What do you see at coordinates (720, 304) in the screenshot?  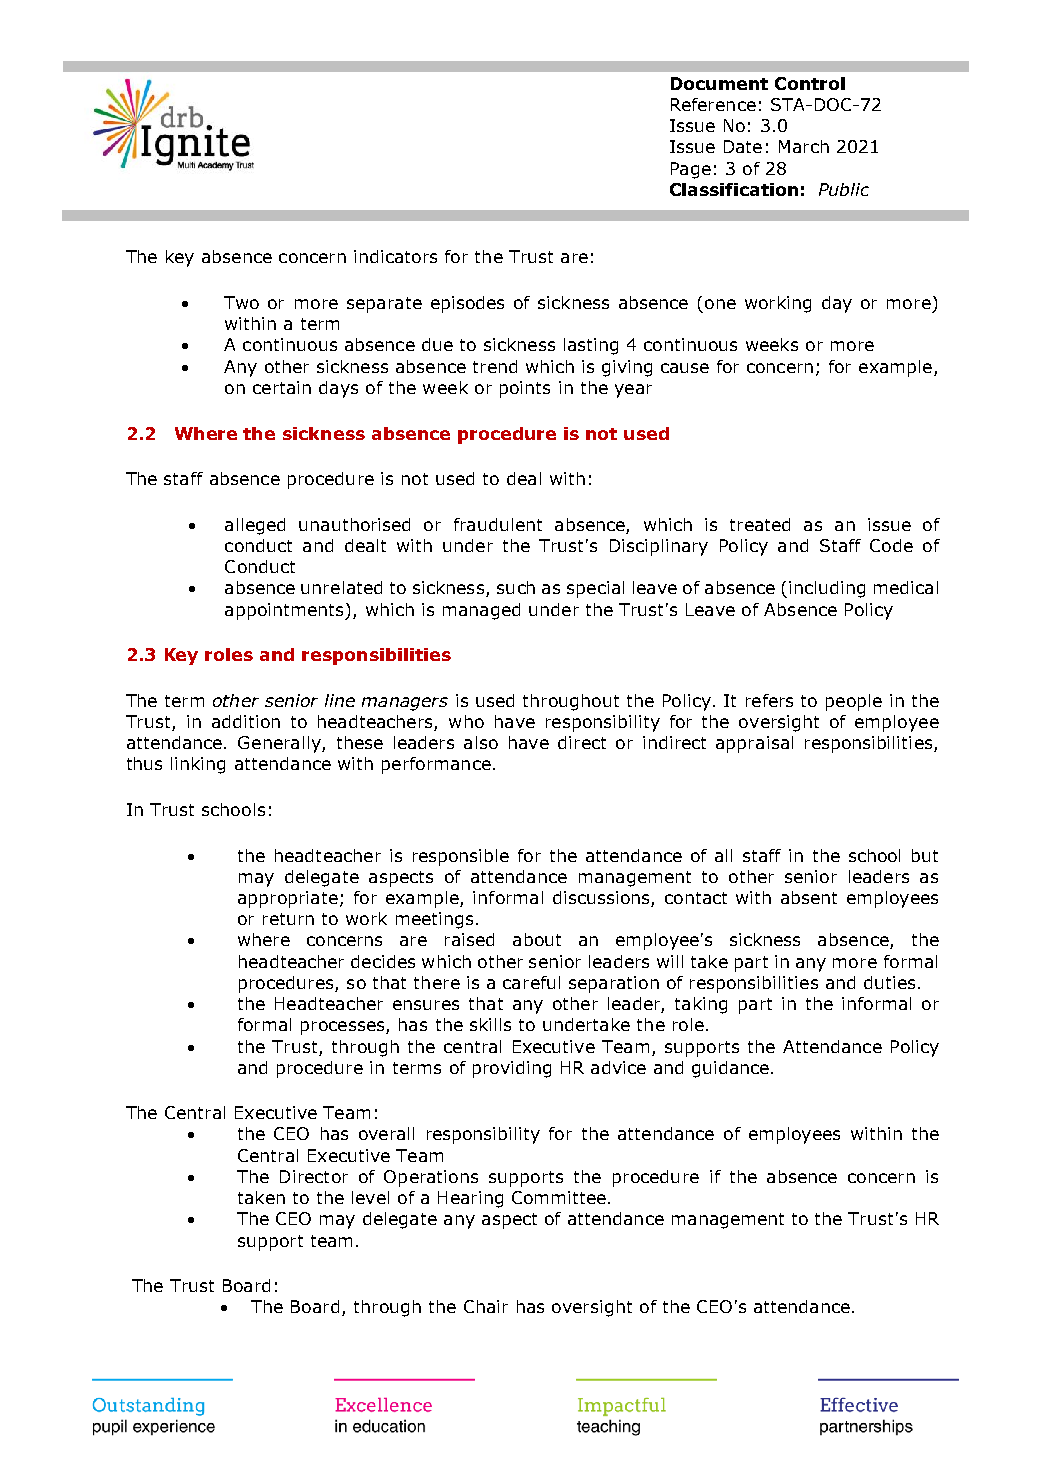 I see `one` at bounding box center [720, 304].
